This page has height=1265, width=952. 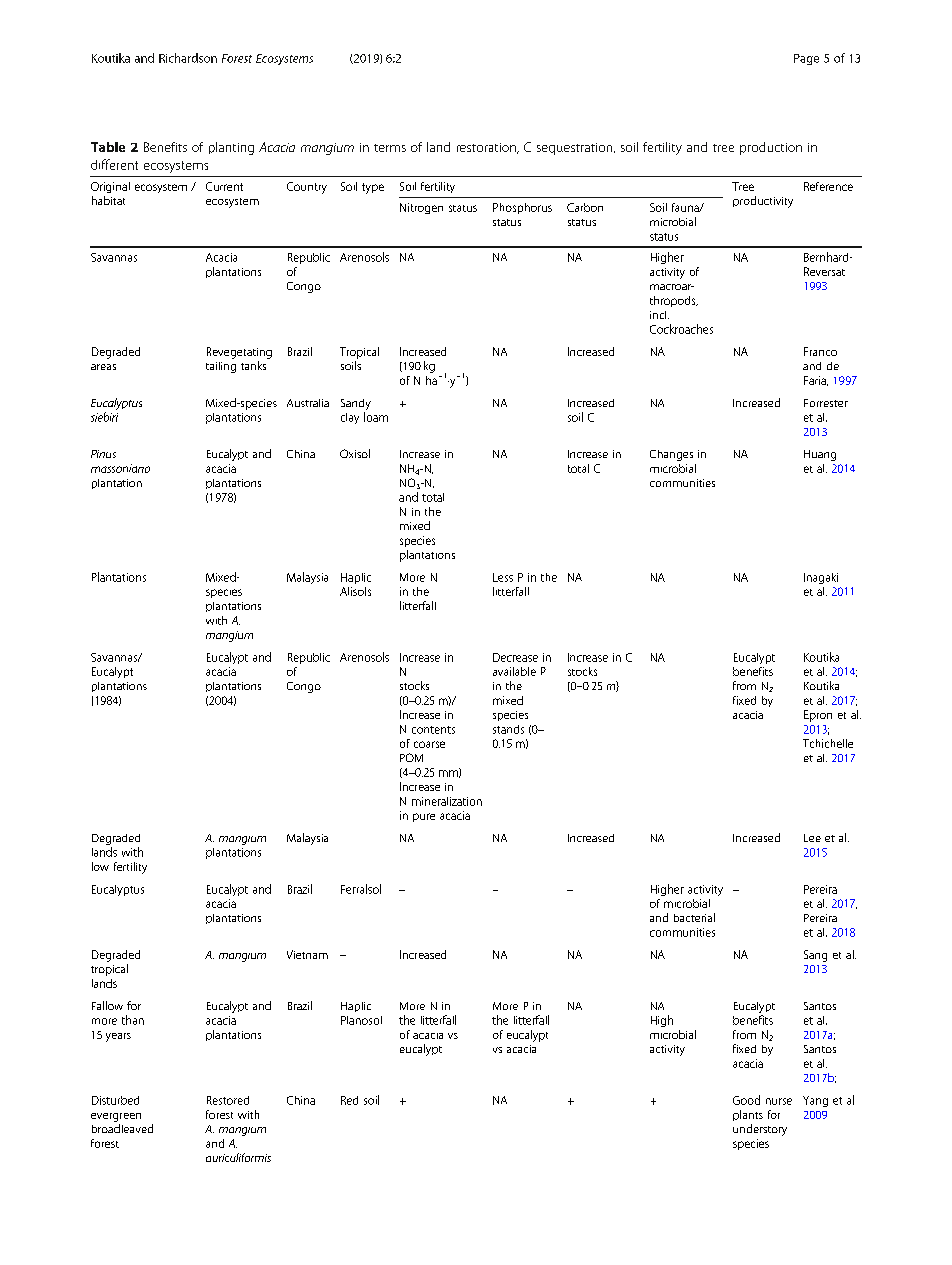 I want to click on Vietnam, so click(x=307, y=954).
